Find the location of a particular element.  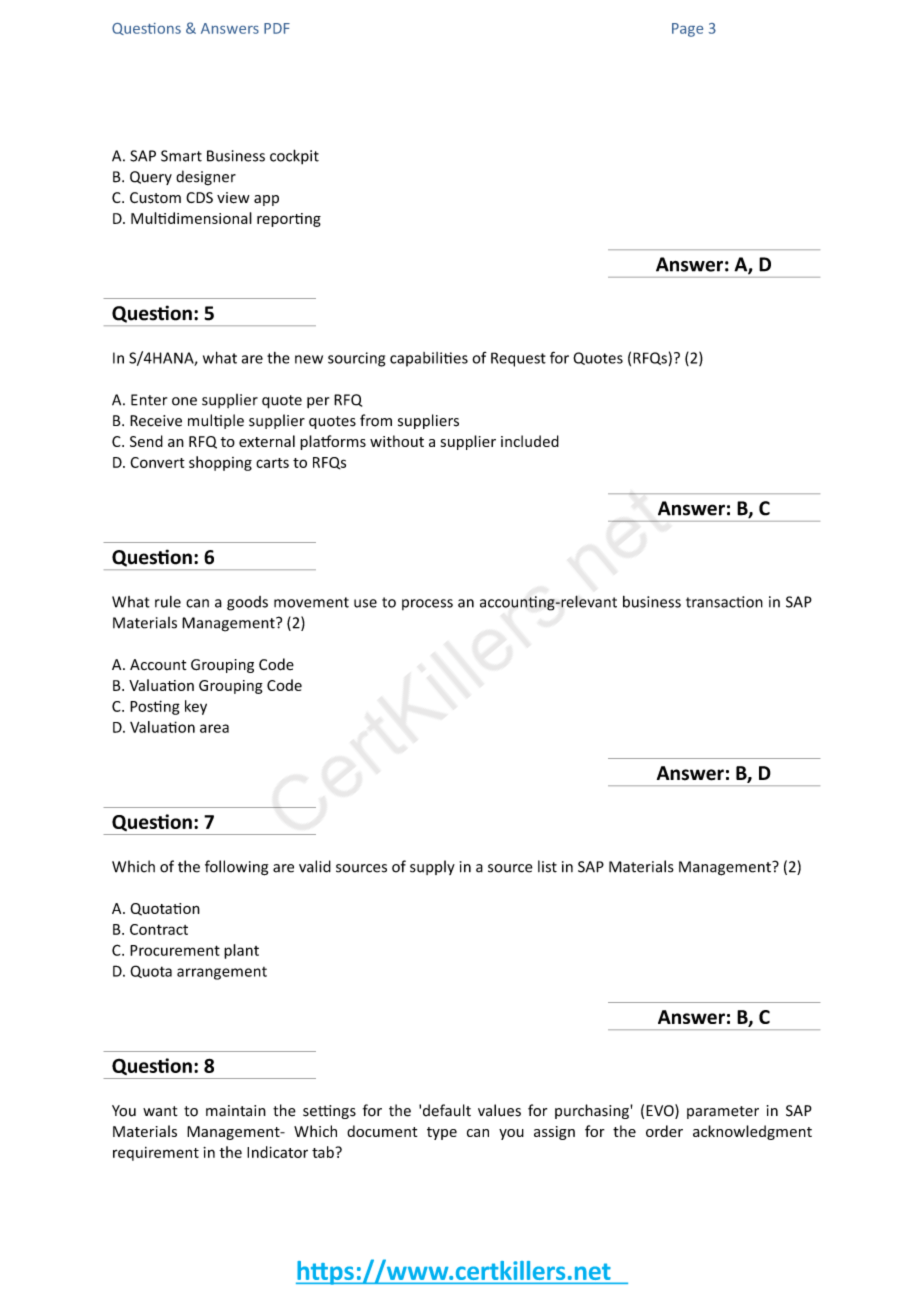

included is located at coordinates (530, 441).
